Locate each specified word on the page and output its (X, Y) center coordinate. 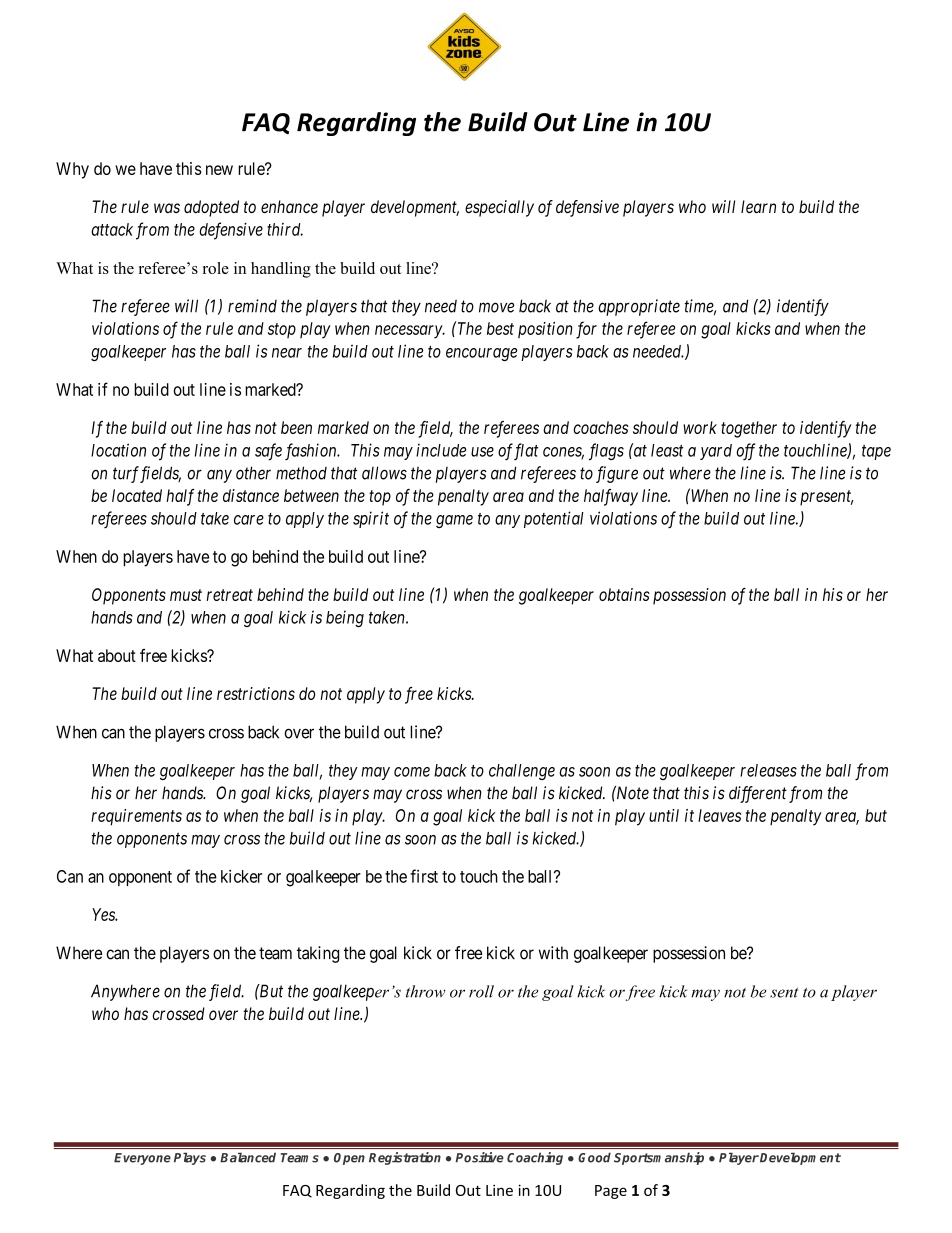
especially (499, 208)
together (749, 429)
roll (481, 991)
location (118, 450)
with (553, 952)
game (454, 521)
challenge (522, 772)
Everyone (142, 1159)
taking (318, 954)
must (186, 595)
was (167, 208)
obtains (624, 594)
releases (768, 770)
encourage (481, 354)
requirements (136, 817)
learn (758, 206)
